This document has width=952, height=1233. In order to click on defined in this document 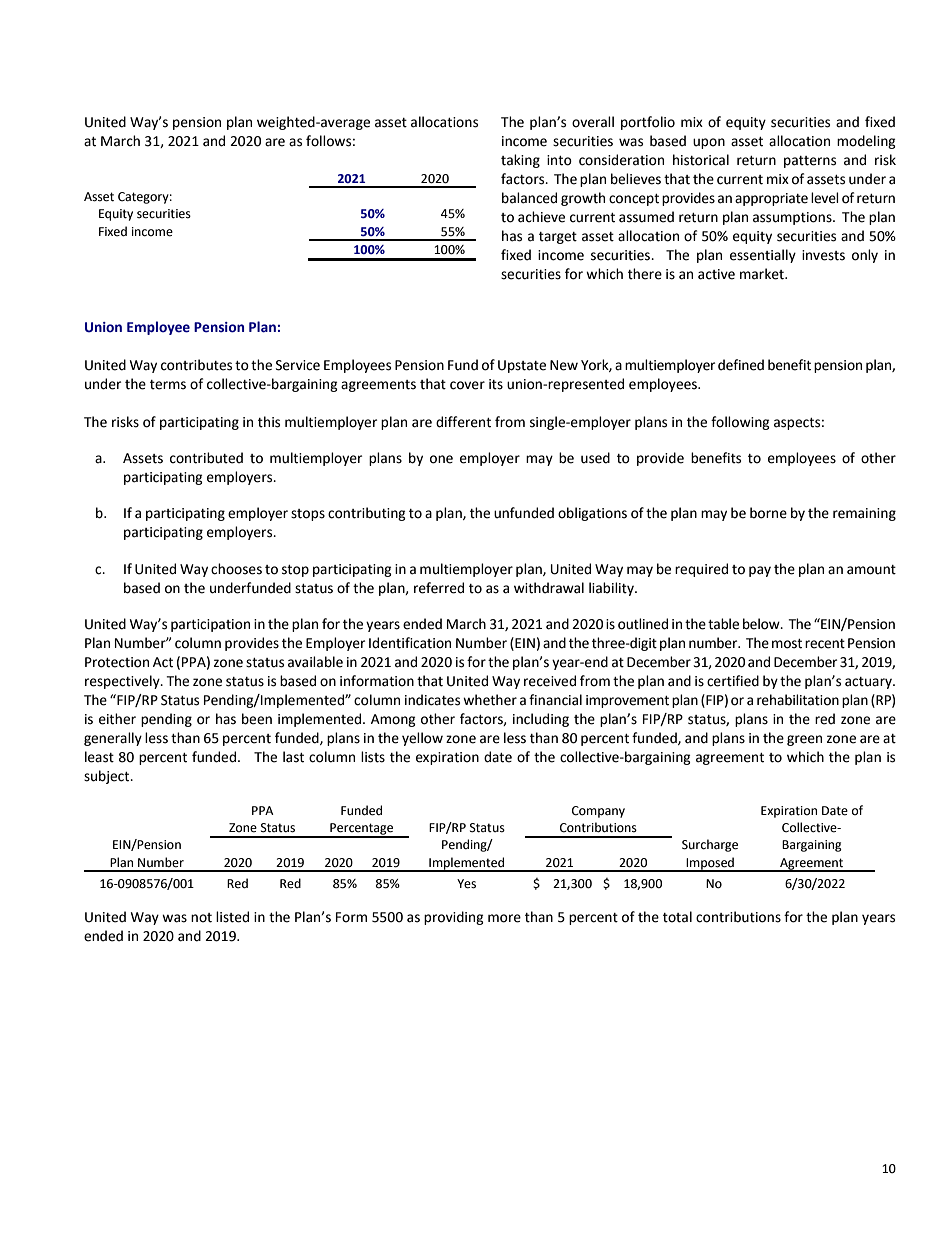, I will do `click(741, 365)`.
